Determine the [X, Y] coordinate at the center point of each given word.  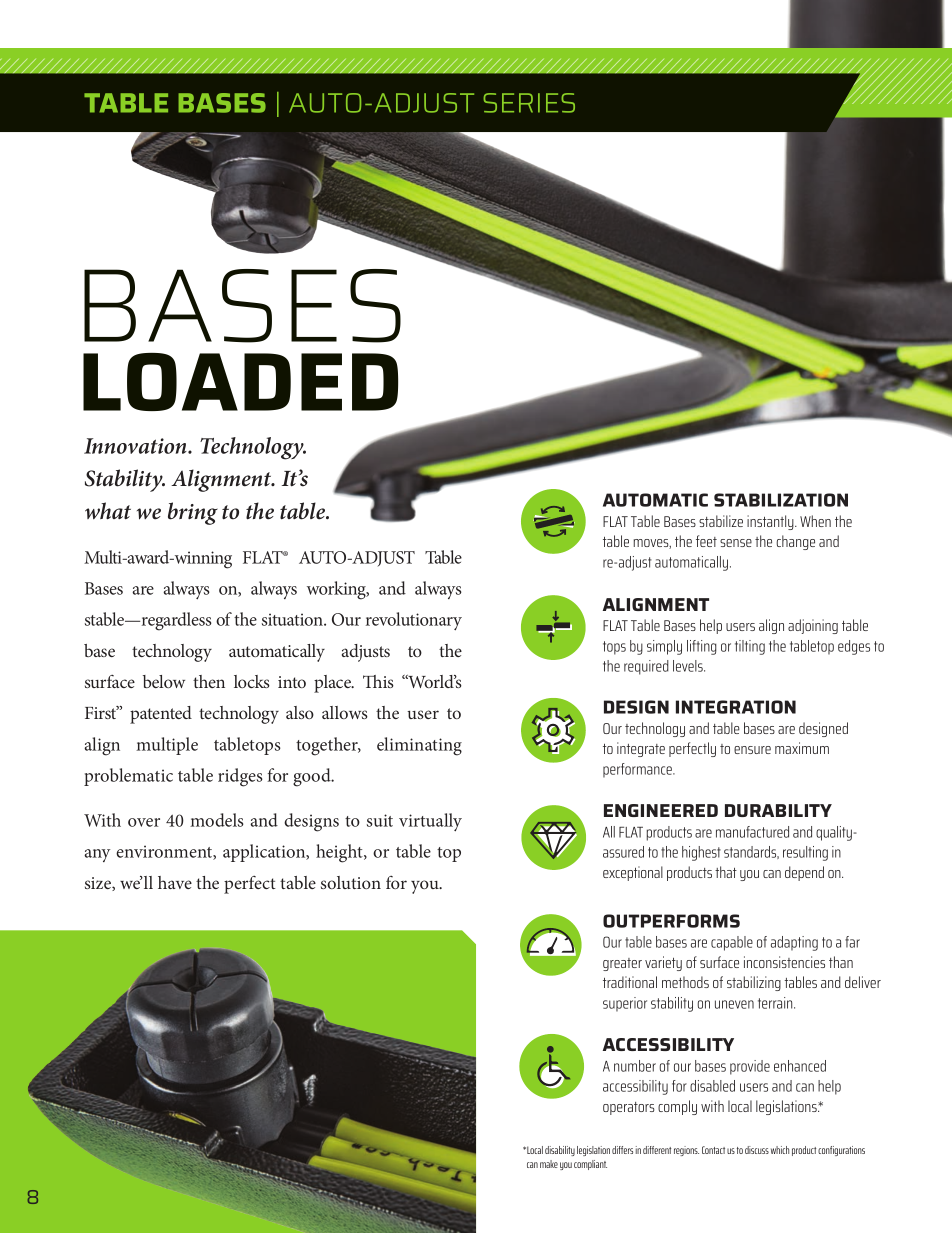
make [549, 1164]
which [780, 1150]
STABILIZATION [781, 500]
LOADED [240, 382]
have [175, 882]
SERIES [529, 103]
